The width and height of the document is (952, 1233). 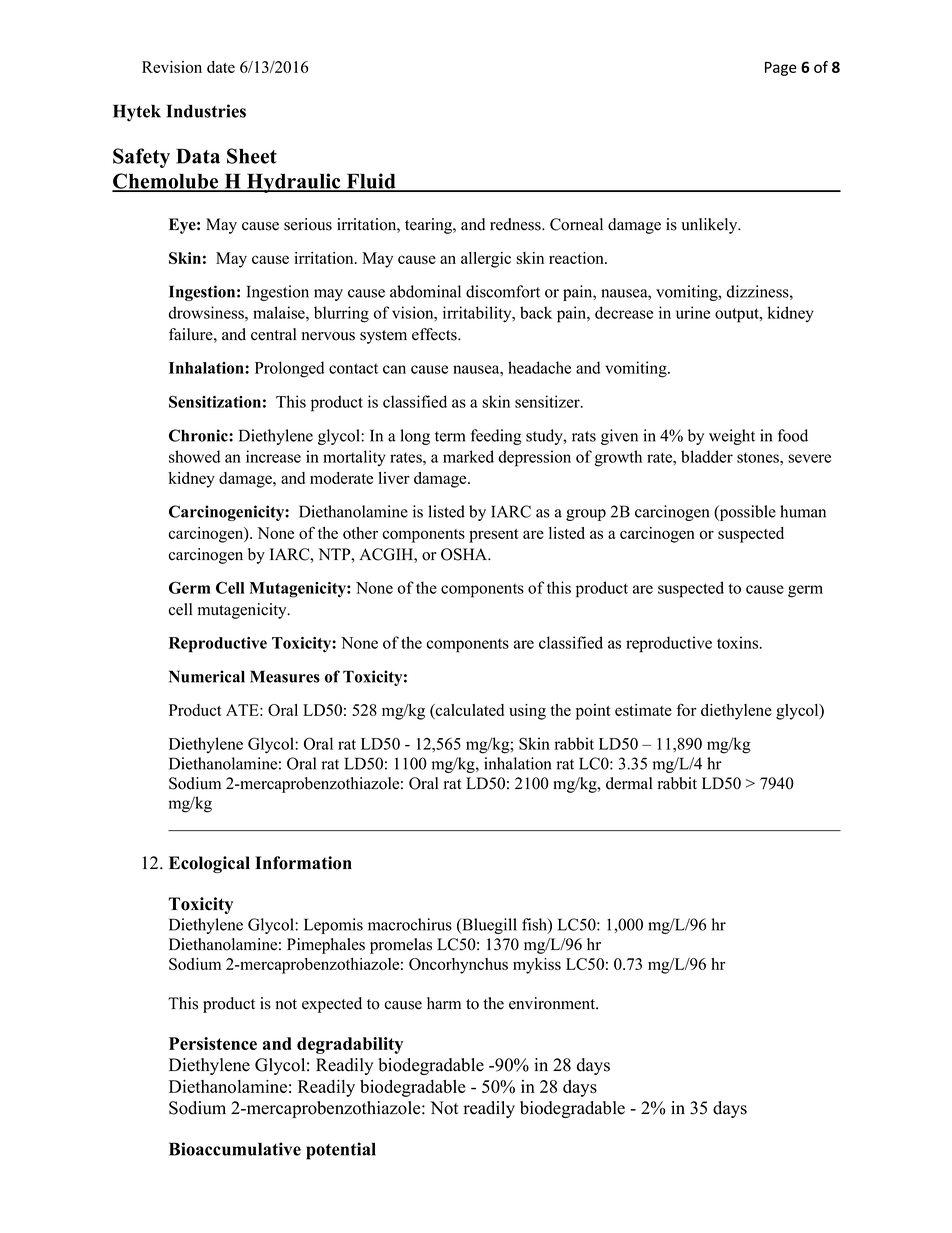 I want to click on toxins, so click(x=739, y=642).
